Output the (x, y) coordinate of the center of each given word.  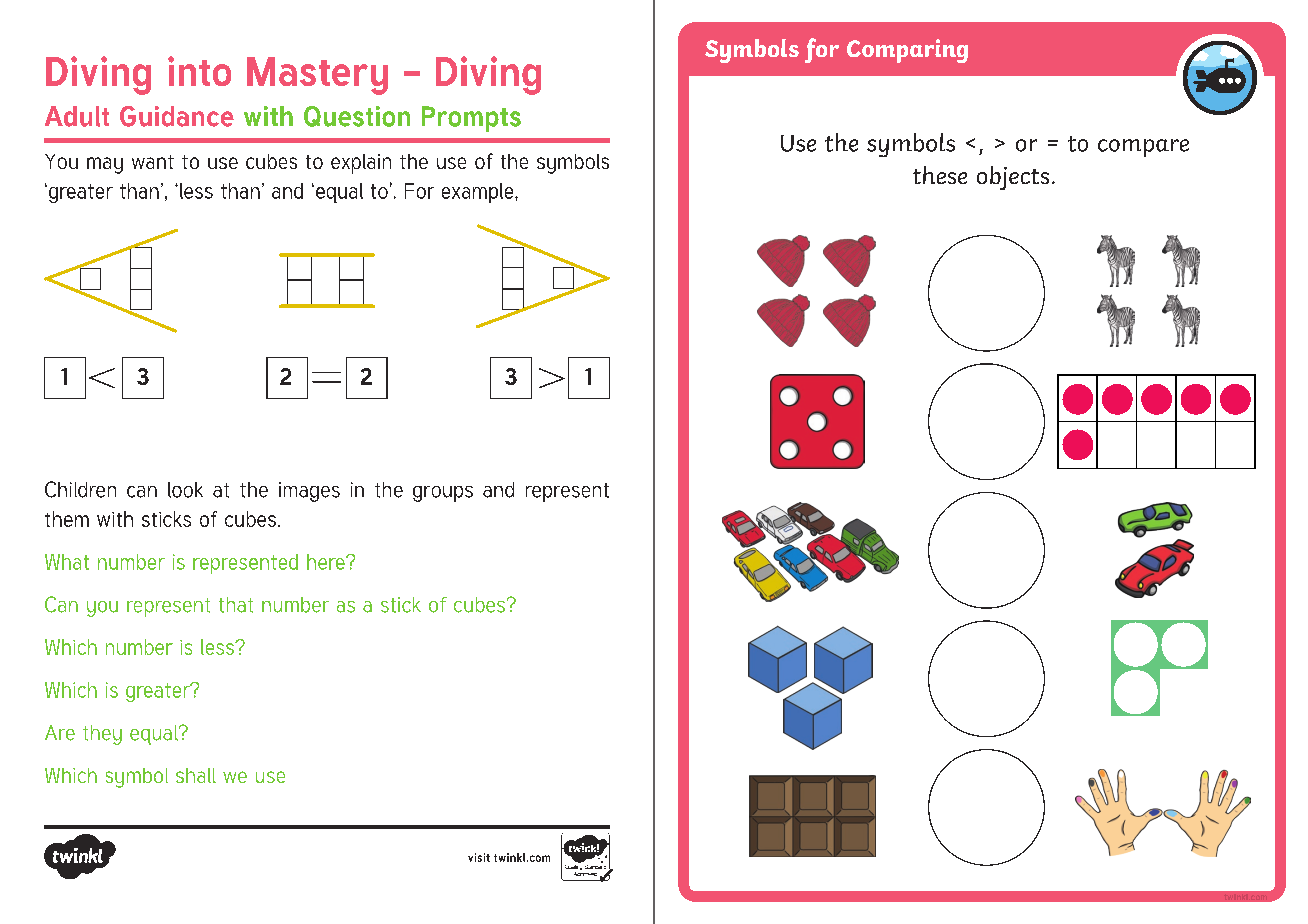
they (102, 735)
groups (443, 494)
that (236, 605)
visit (479, 857)
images (309, 492)
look (185, 490)
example (479, 193)
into (199, 71)
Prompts (471, 119)
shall (196, 775)
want (153, 162)
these (940, 175)
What (67, 562)
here (327, 562)
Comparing (907, 51)
